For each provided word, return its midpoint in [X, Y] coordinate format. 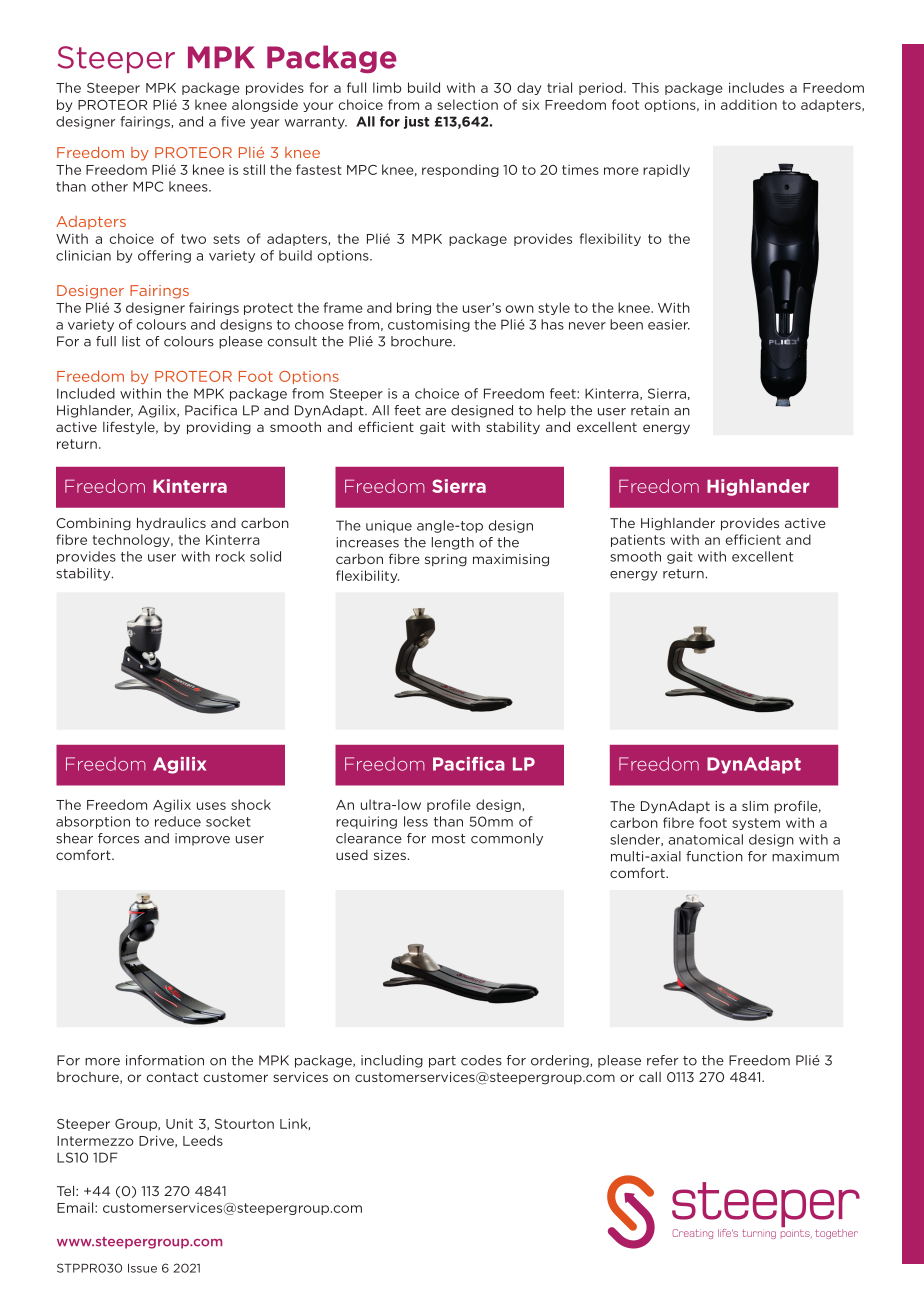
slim [755, 806]
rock [230, 556]
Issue [142, 1268]
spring [446, 560]
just [416, 122]
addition [749, 104]
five [233, 121]
